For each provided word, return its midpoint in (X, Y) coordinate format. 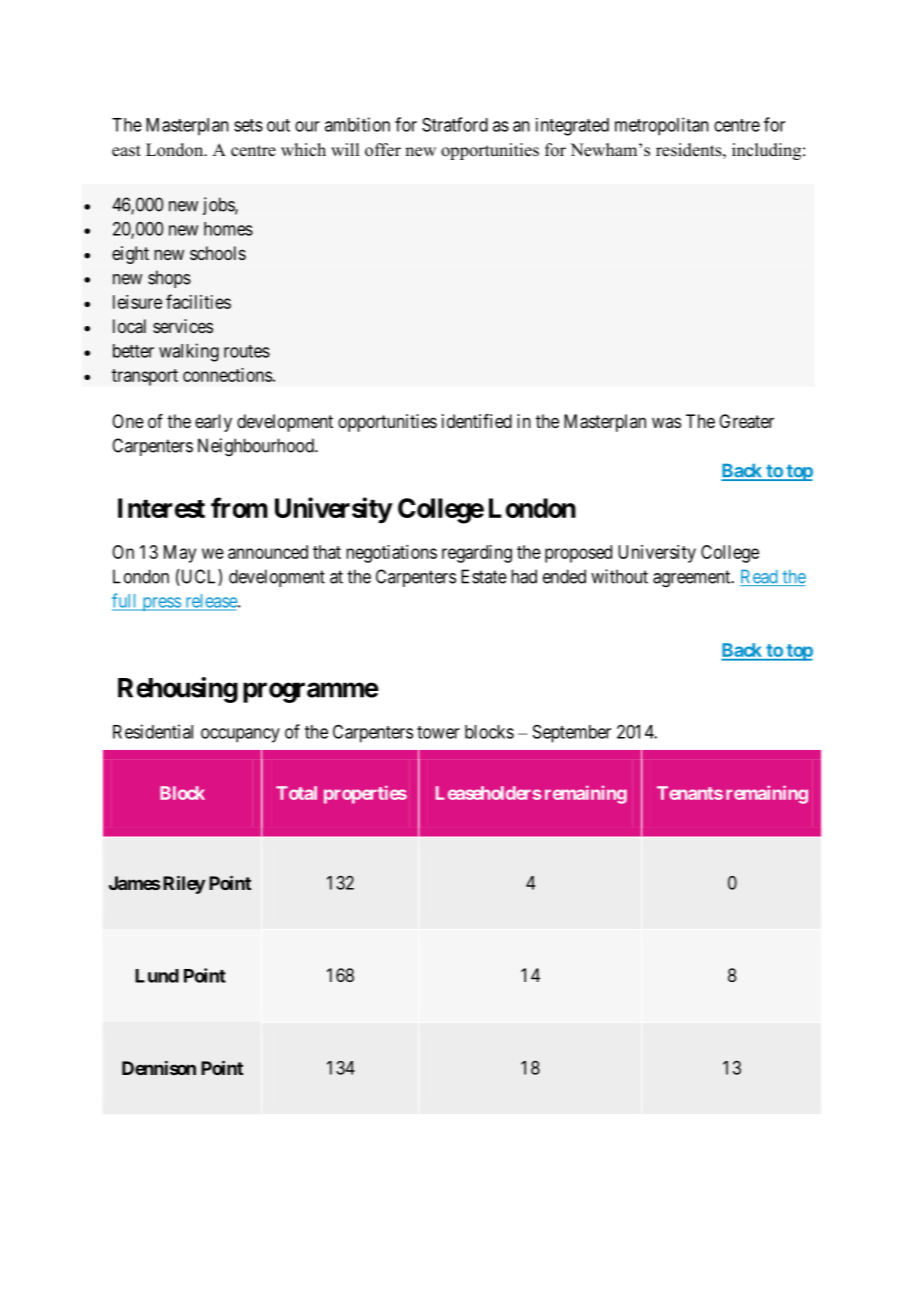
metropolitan (662, 126)
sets (248, 125)
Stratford (455, 124)
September (572, 734)
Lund (157, 976)
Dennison (159, 1068)
